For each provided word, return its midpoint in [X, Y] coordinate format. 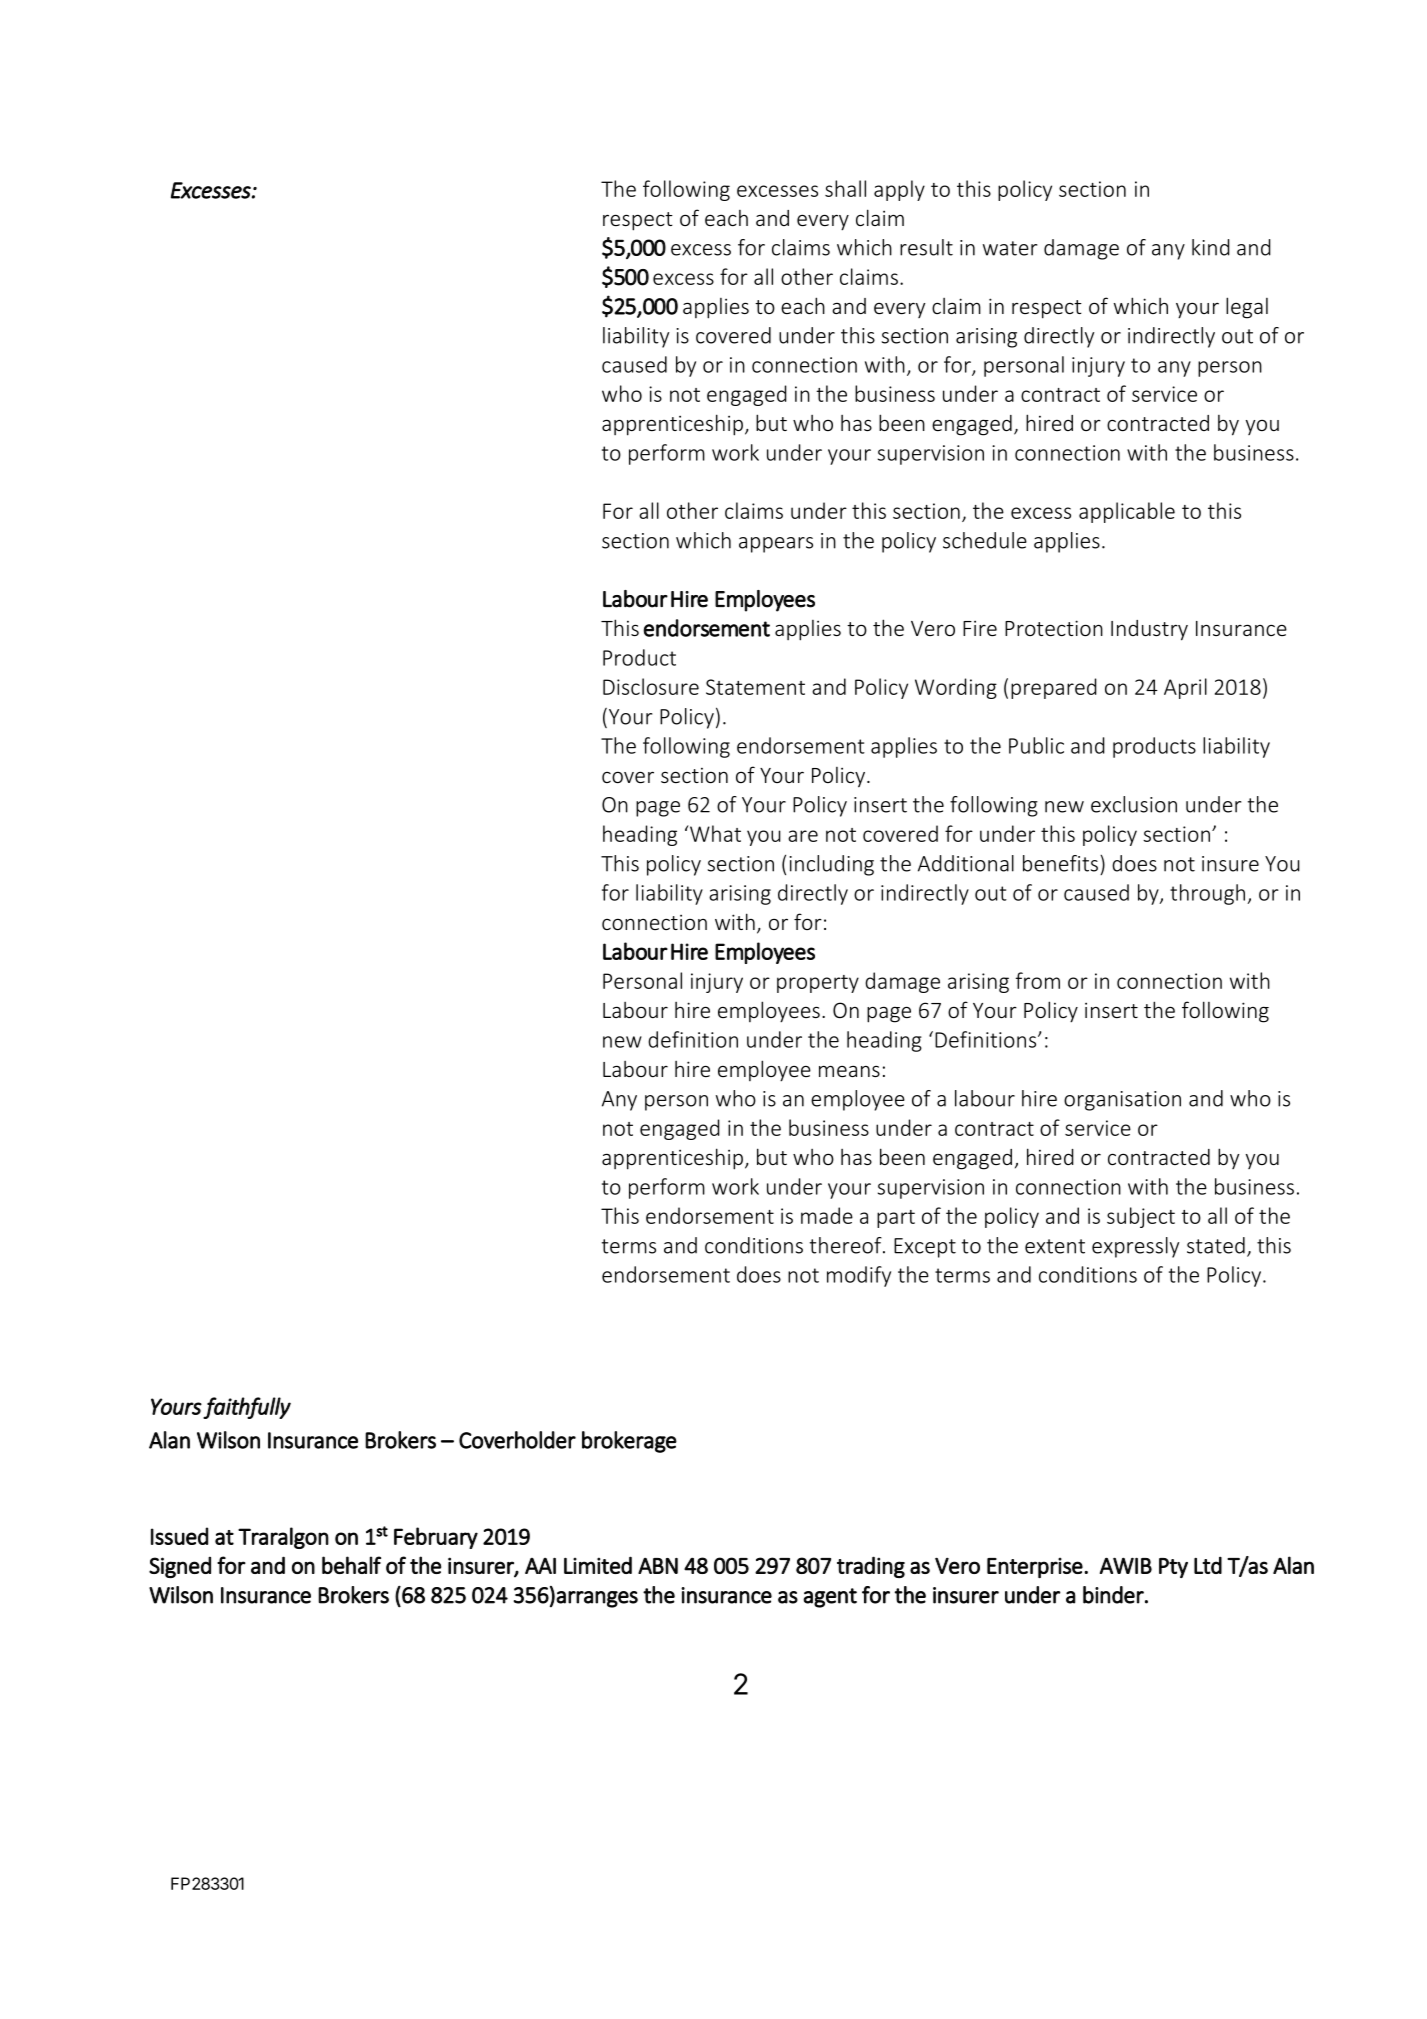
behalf [351, 1565]
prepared [1054, 688]
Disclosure [651, 686]
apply [899, 190]
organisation [1122, 1101]
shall [845, 188]
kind [1211, 247]
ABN [658, 1566]
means [849, 1071]
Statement [755, 687]
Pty [1173, 1568]
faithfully [247, 1408]
